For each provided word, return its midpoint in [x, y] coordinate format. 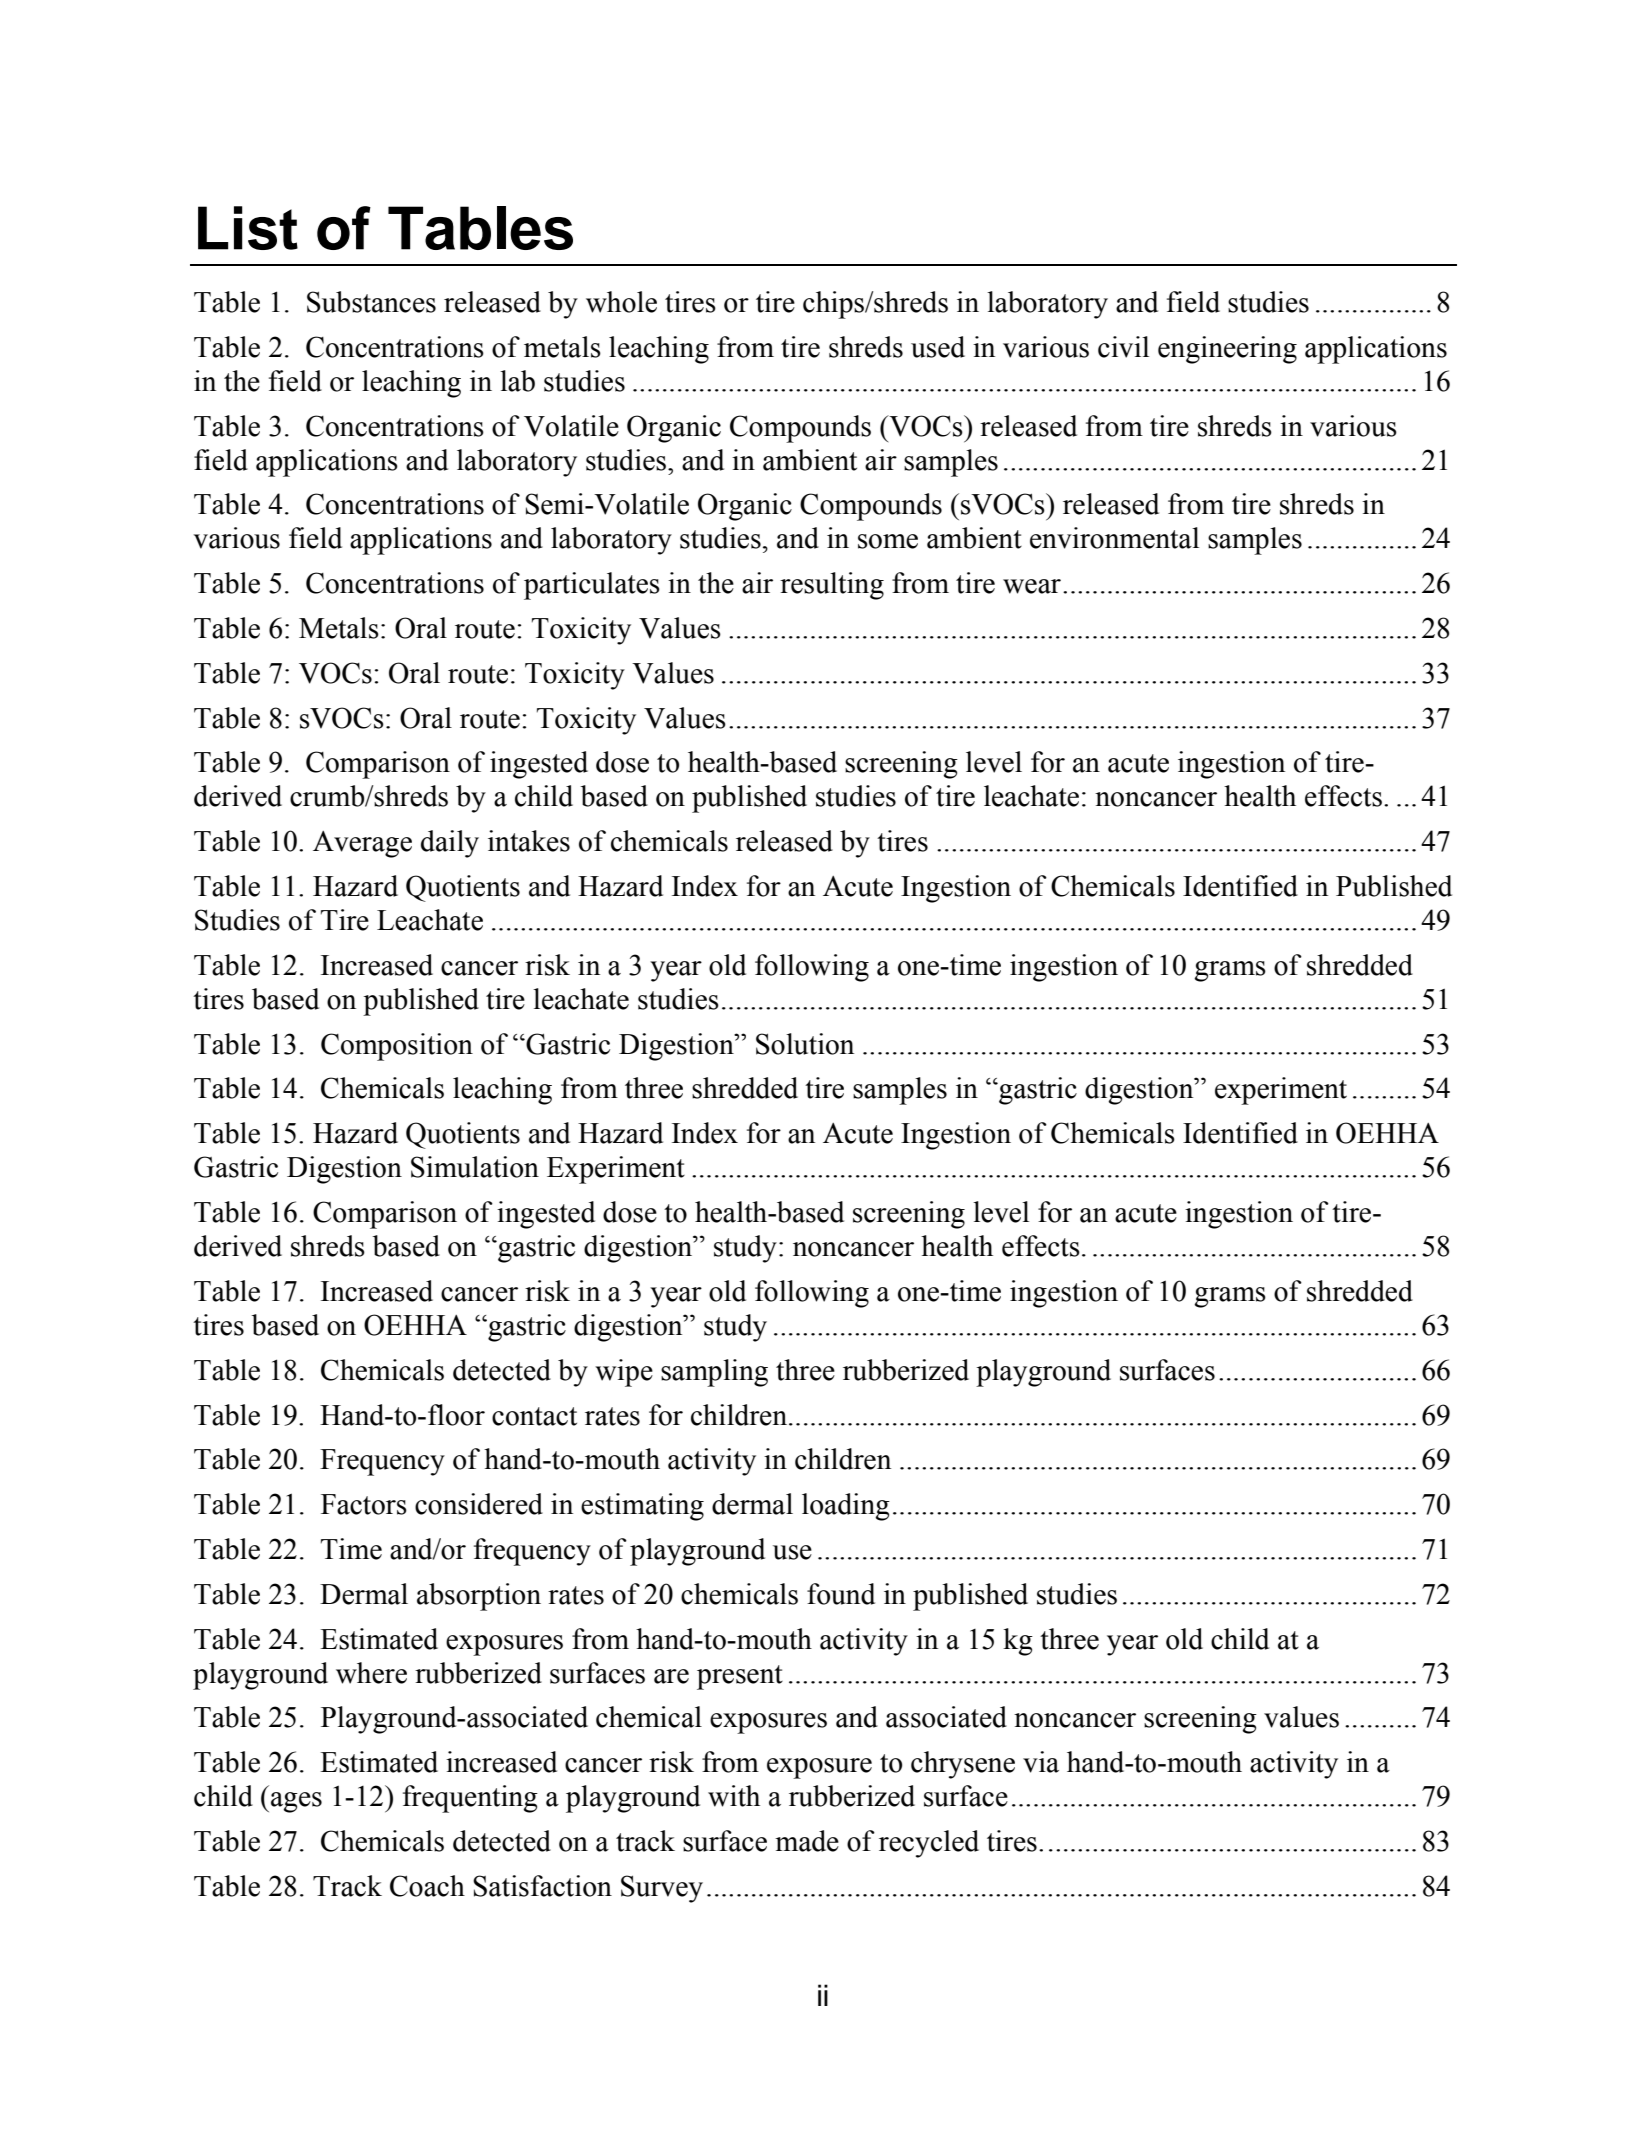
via [1041, 1762]
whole [621, 302]
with [734, 1796]
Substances [371, 302]
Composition [397, 1047]
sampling [714, 1373]
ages [296, 1802]
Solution [805, 1044]
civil [1123, 347]
